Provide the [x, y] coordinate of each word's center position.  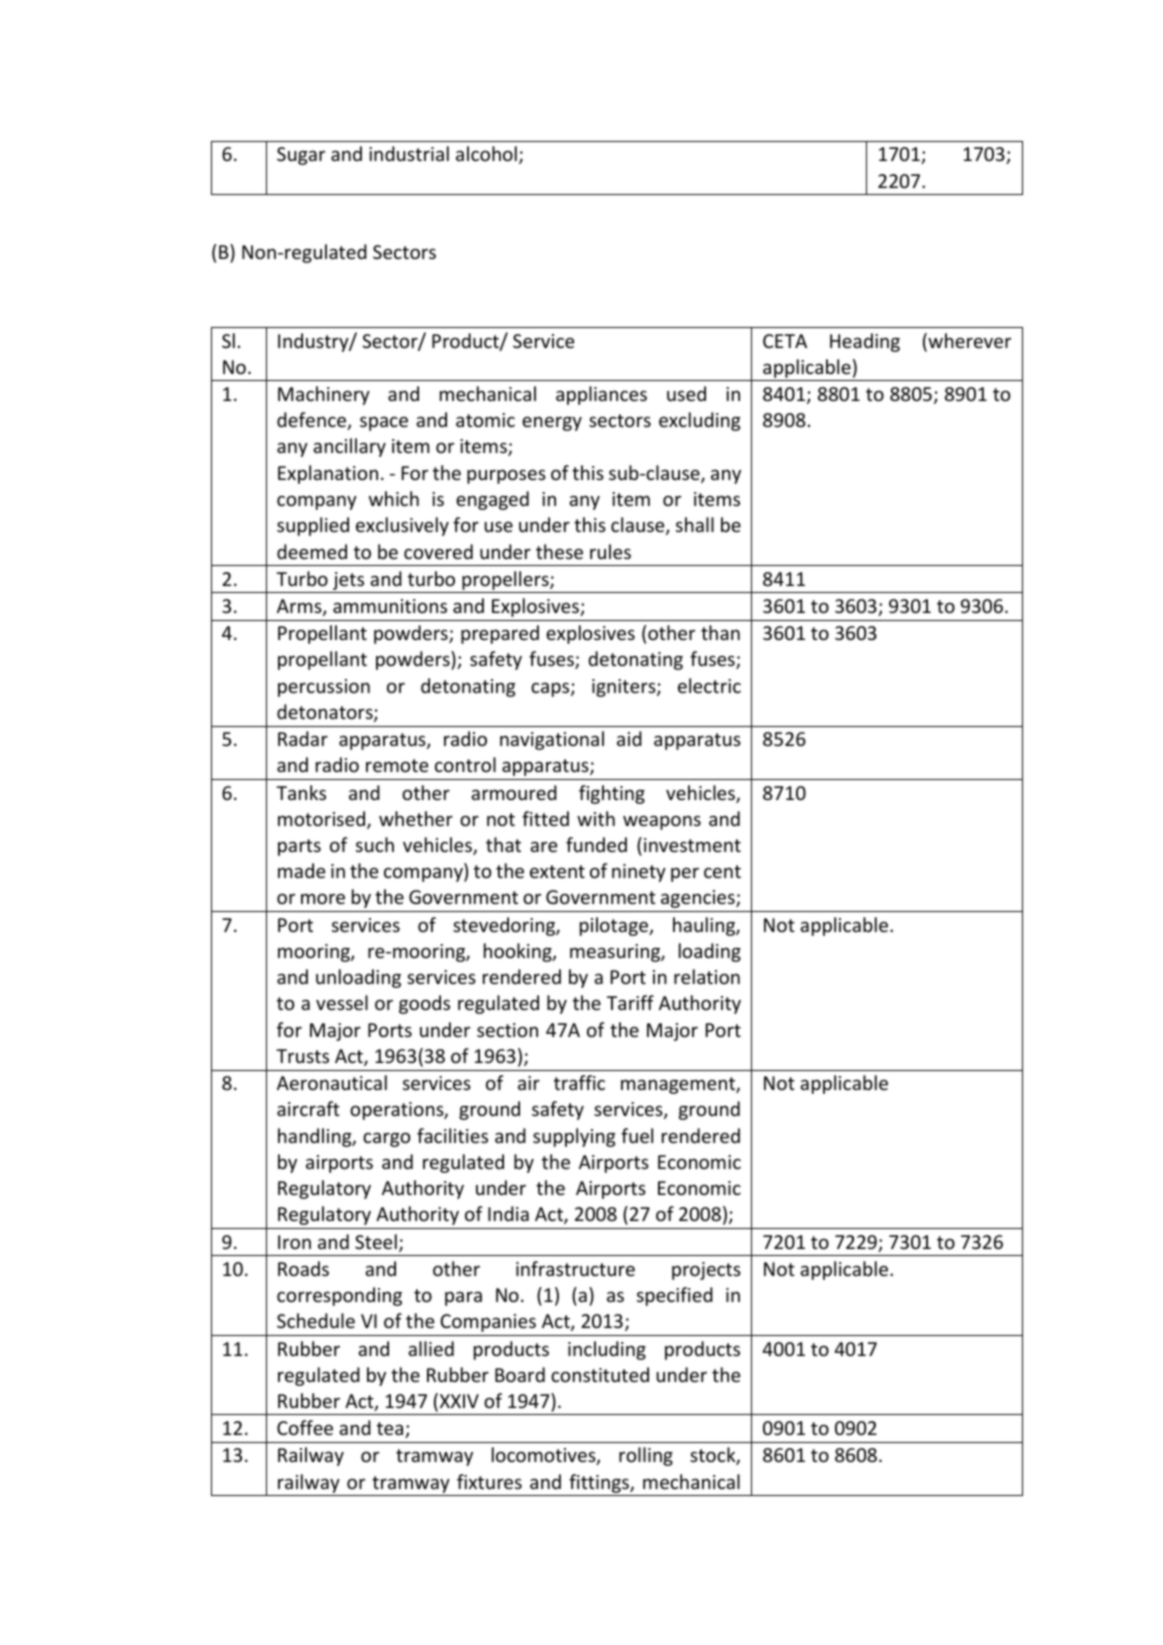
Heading [865, 342]
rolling [646, 1456]
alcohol [486, 153]
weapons [662, 822]
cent [722, 871]
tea [391, 1430]
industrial [409, 153]
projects [706, 1271]
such [375, 844]
